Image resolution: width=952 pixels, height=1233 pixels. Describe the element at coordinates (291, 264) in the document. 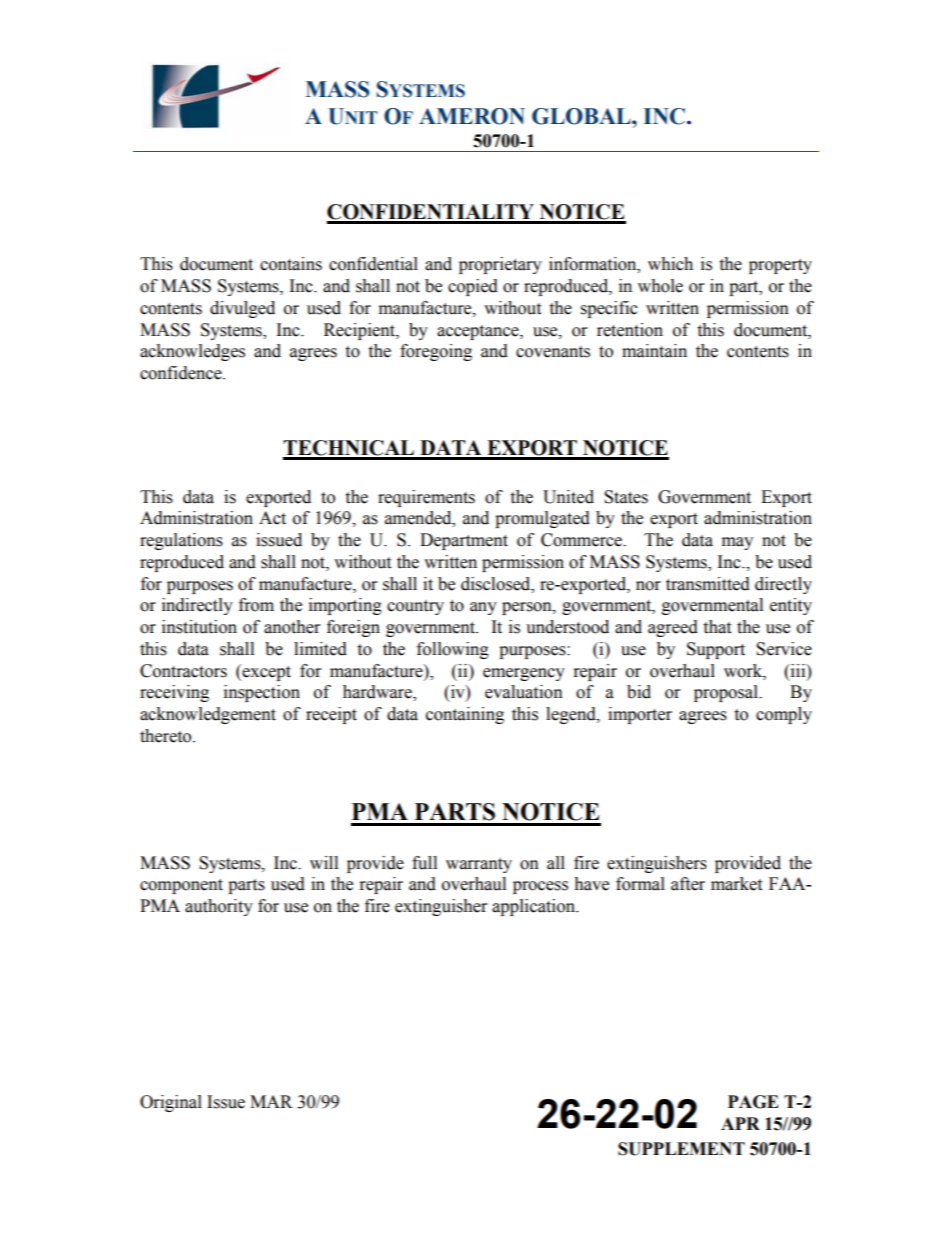

I see `contains` at that location.
